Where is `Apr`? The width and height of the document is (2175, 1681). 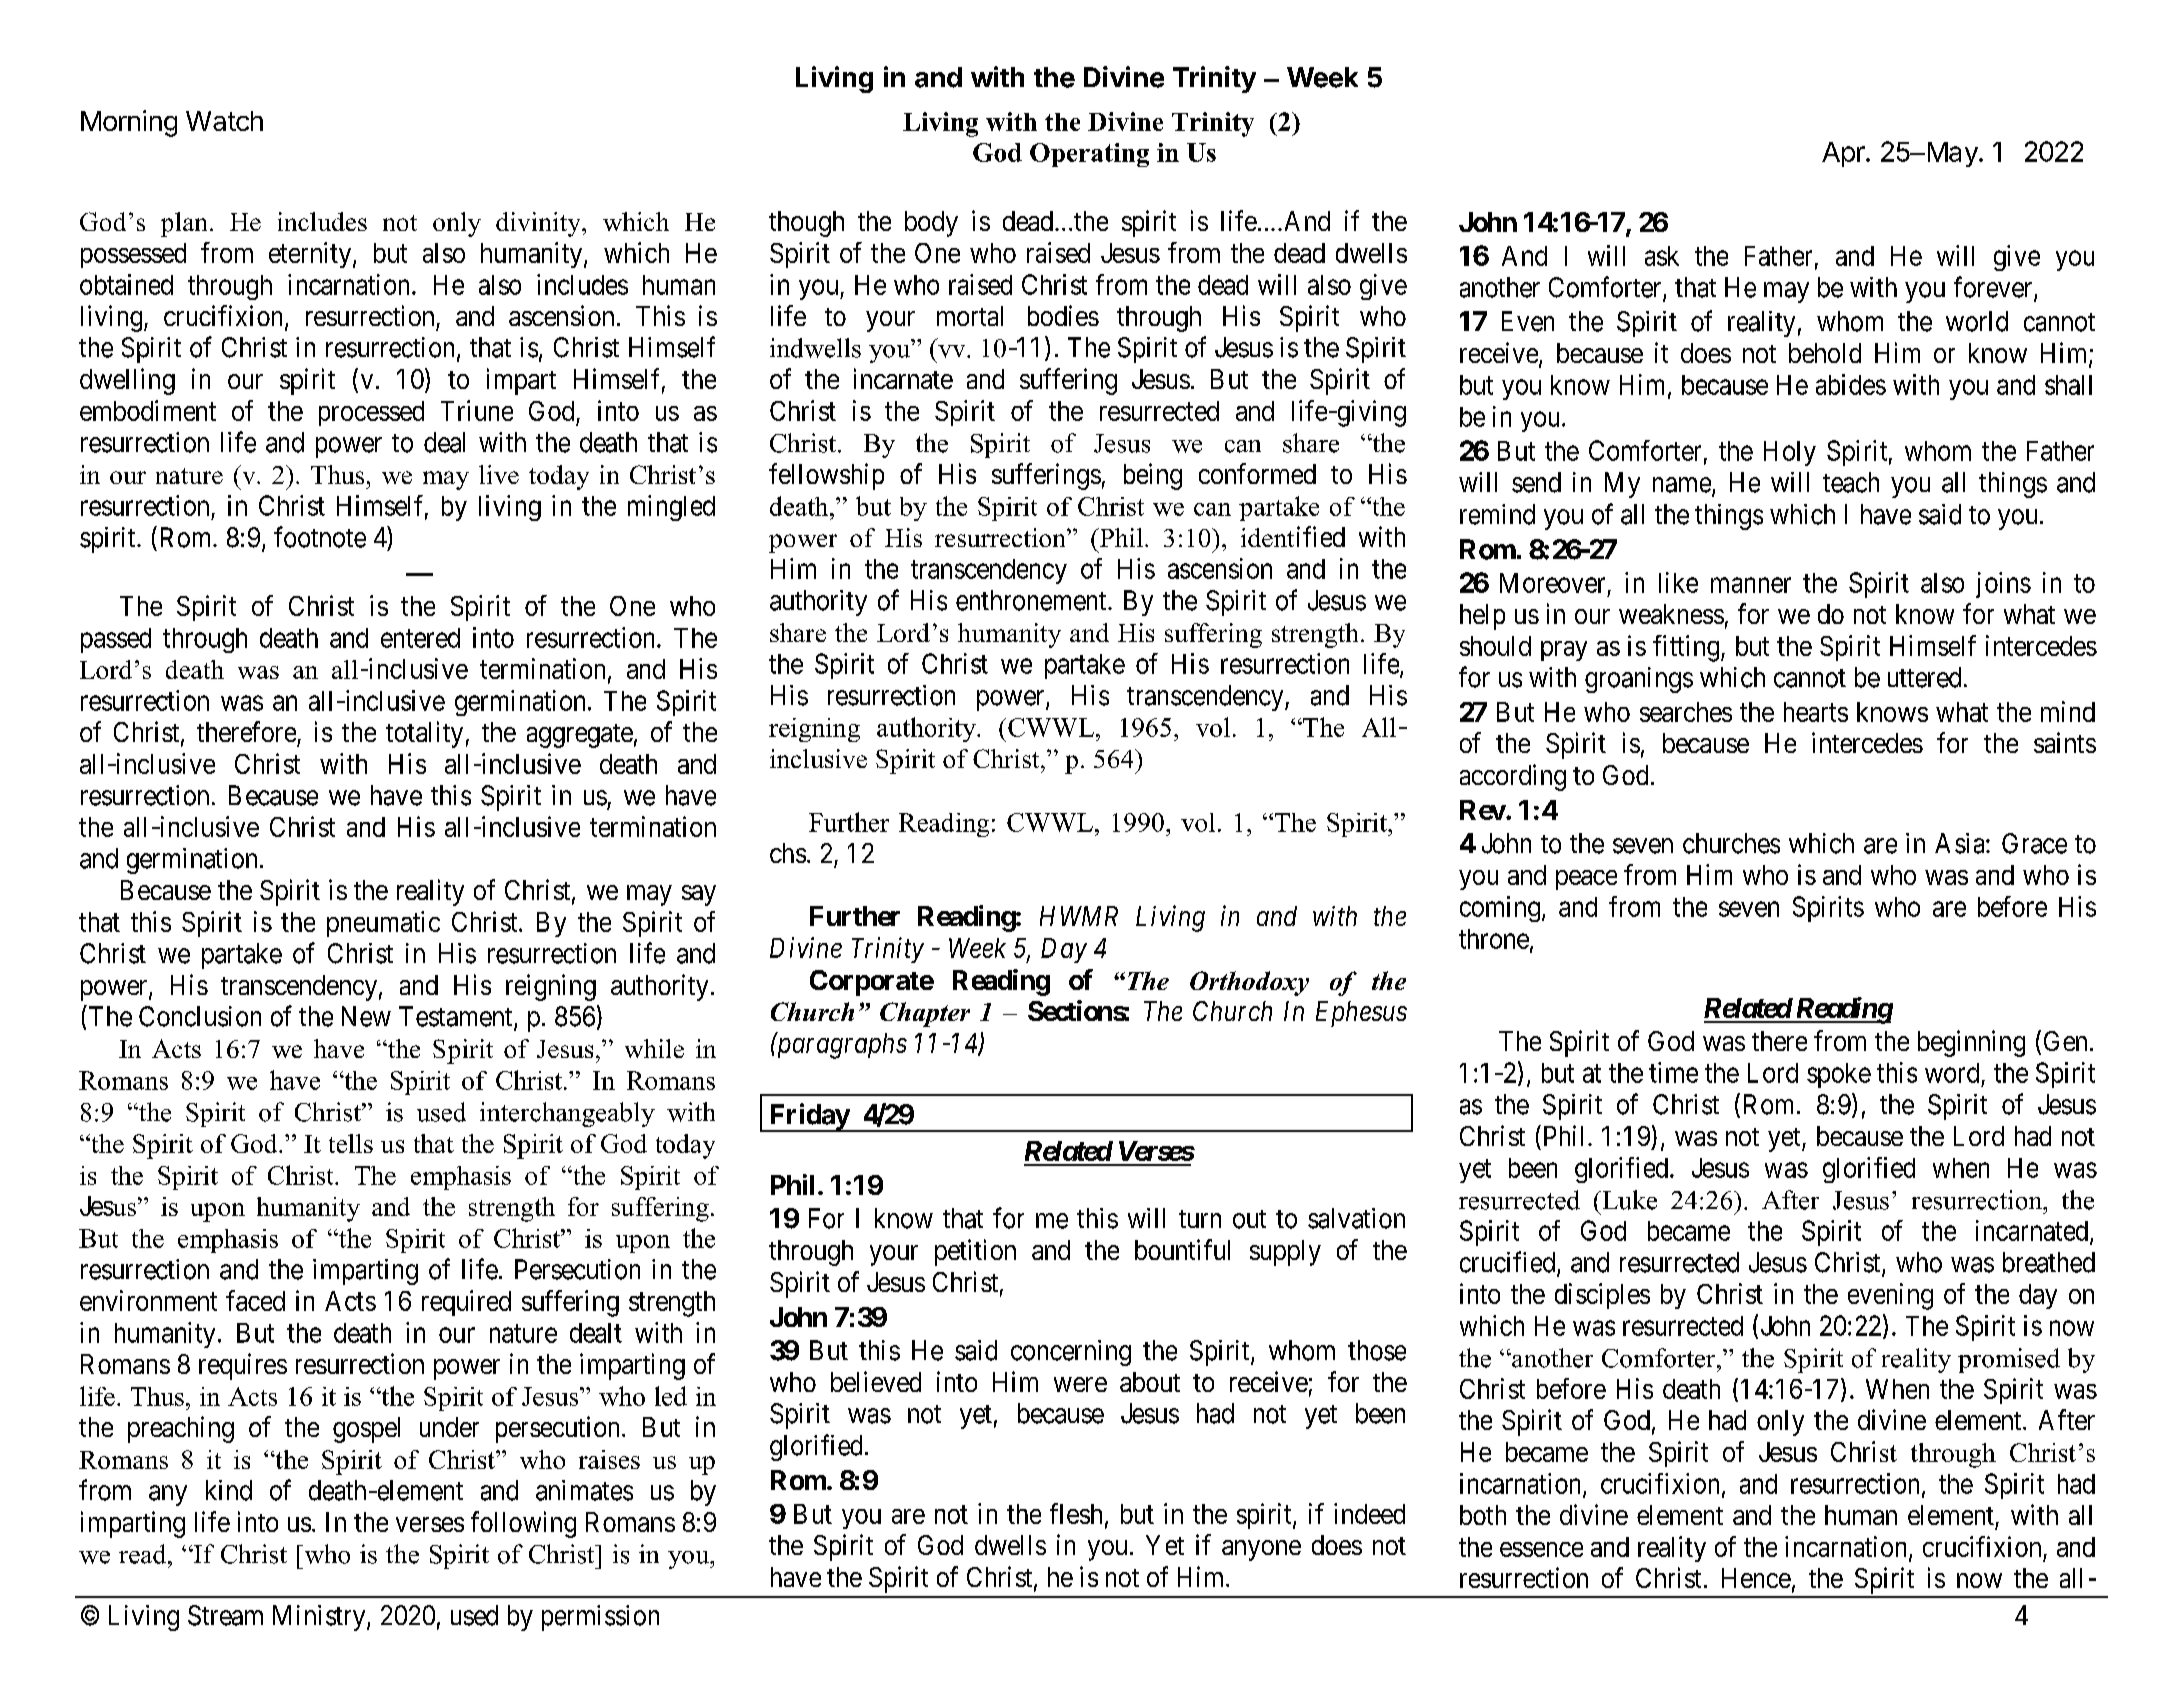
Apr is located at coordinates (1844, 154).
